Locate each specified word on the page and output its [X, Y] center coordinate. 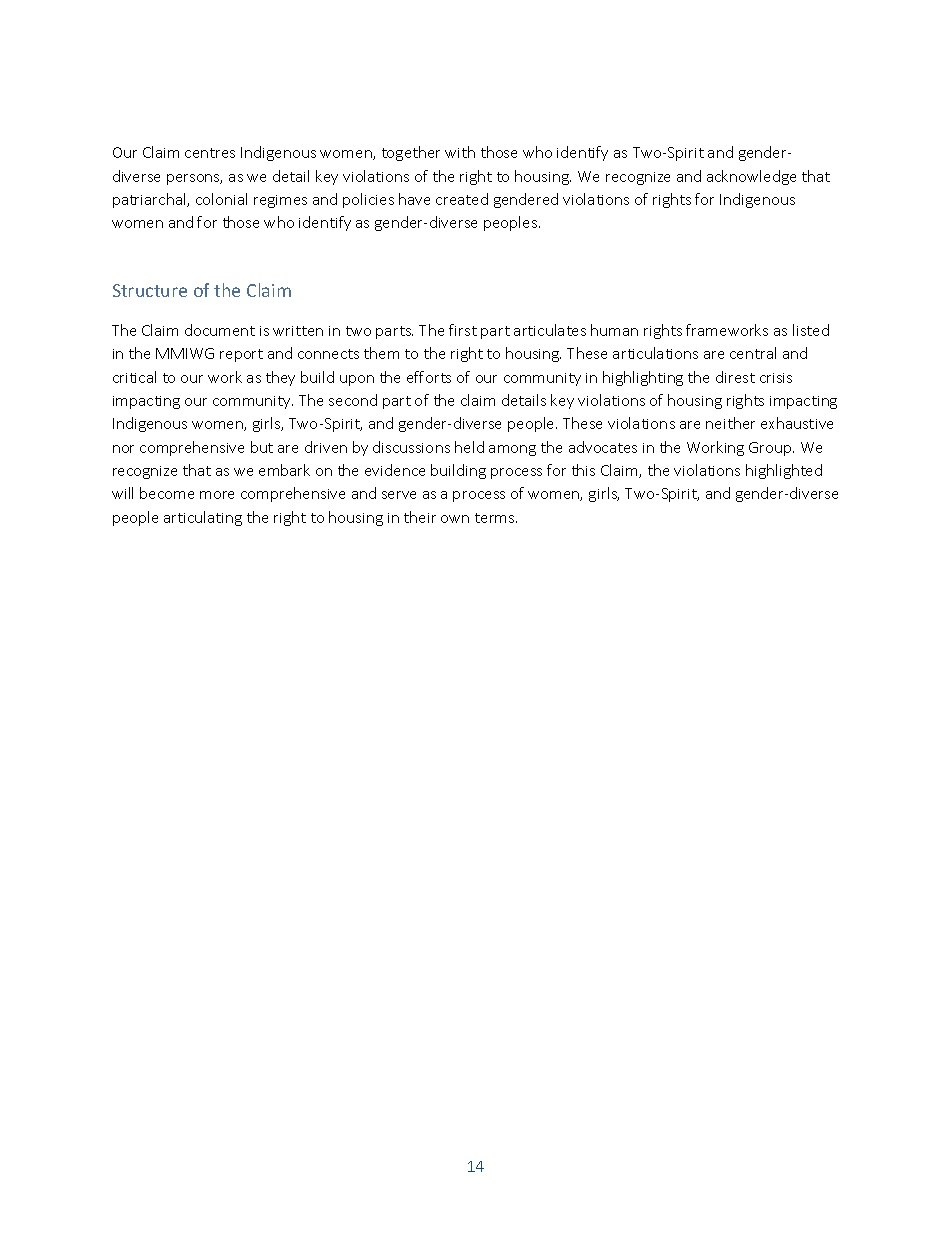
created [462, 199]
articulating [203, 518]
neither [730, 423]
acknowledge [751, 177]
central [753, 353]
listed [811, 330]
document [220, 330]
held [469, 447]
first [463, 330]
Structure [150, 290]
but [262, 447]
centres [210, 153]
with [460, 152]
